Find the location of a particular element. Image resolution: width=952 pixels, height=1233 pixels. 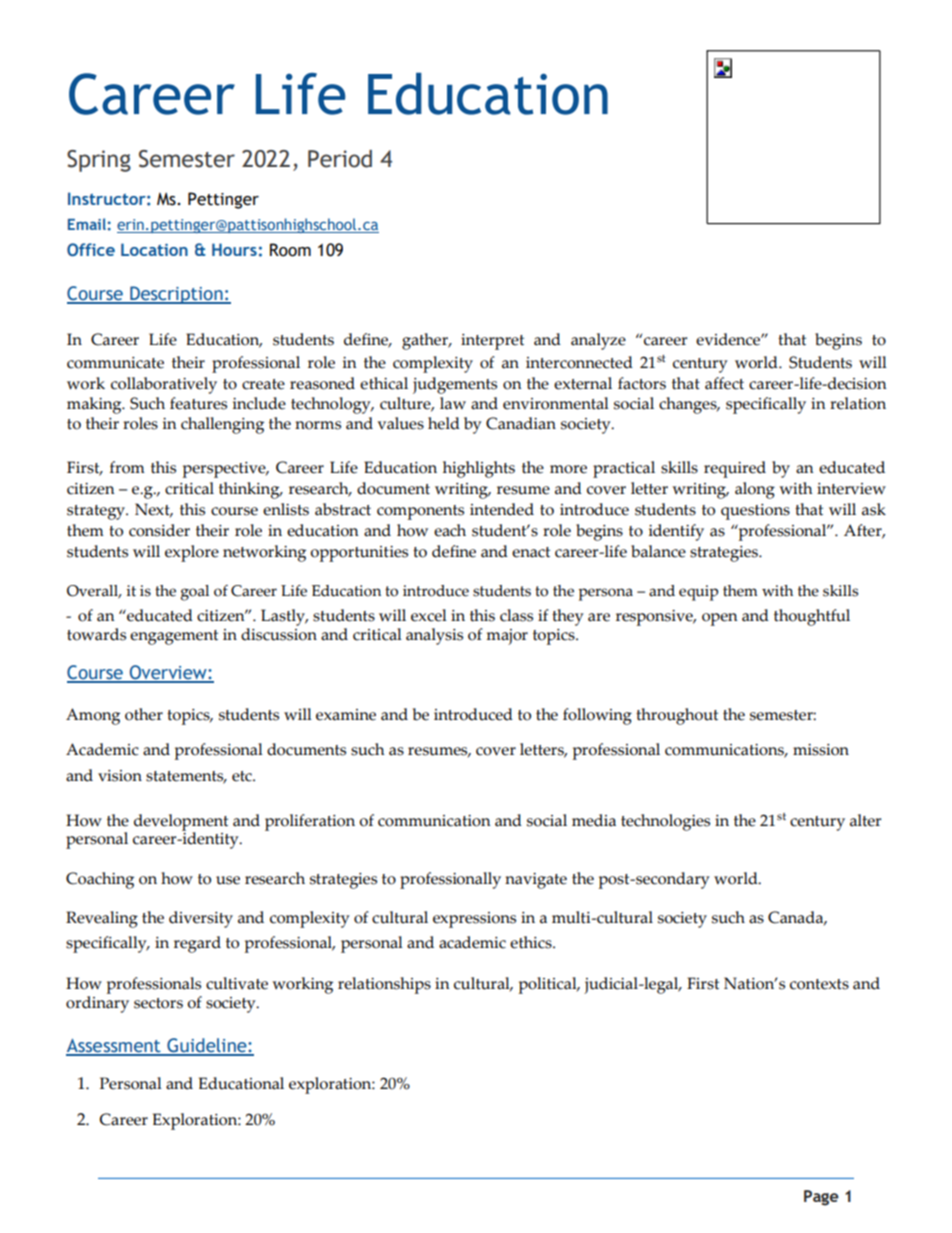

thoughtful is located at coordinates (812, 617).
